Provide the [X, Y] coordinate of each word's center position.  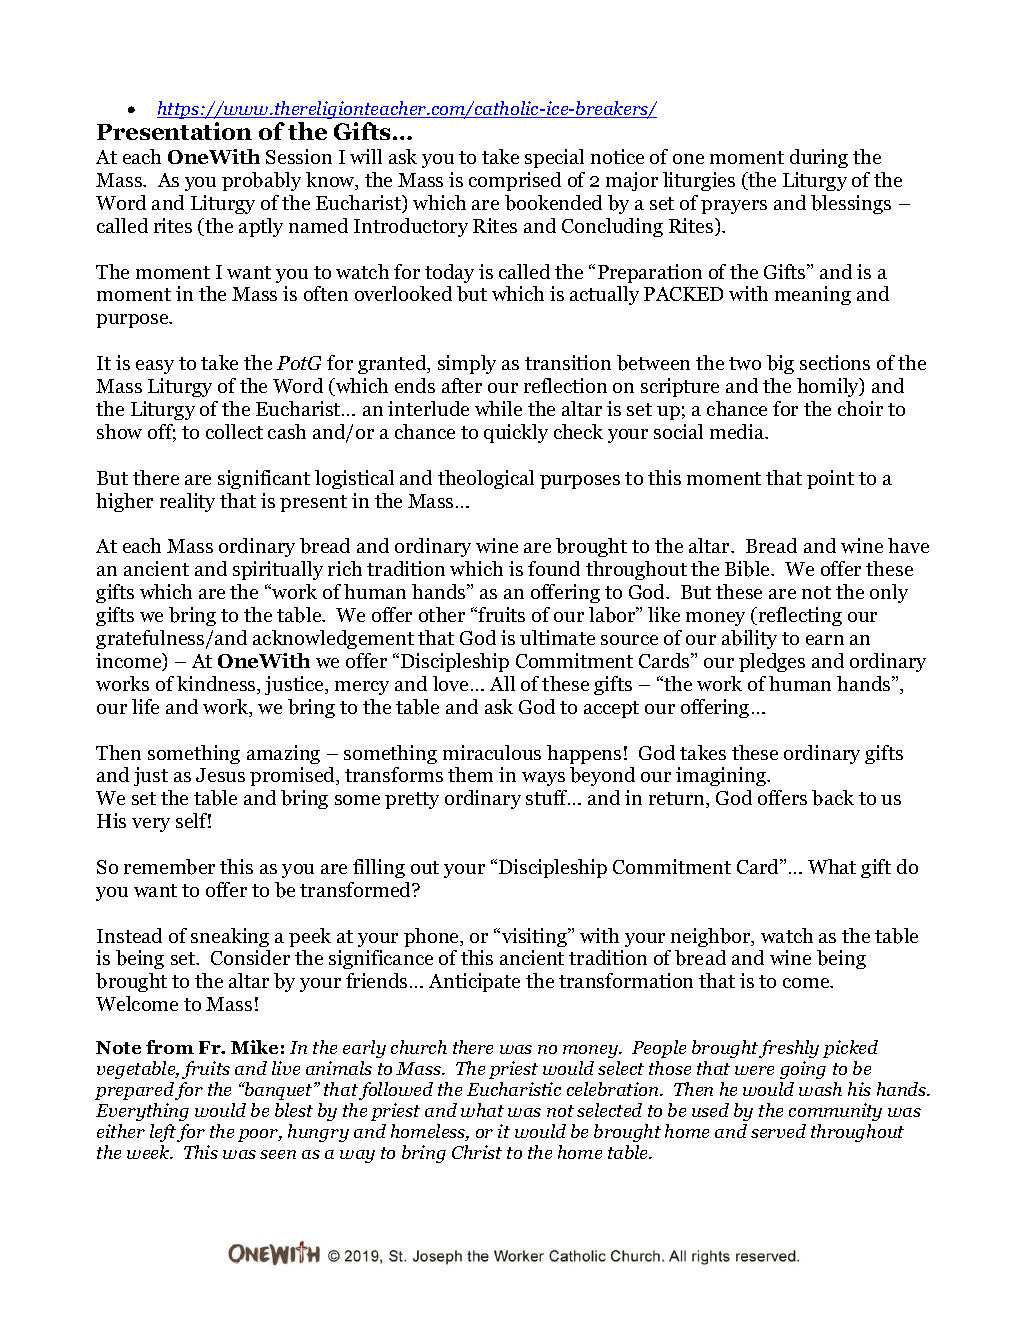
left [163, 1133]
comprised [515, 181]
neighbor [712, 937]
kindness [217, 685]
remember [169, 867]
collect [234, 431]
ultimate [557, 637]
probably [261, 181]
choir [860, 408]
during [819, 158]
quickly [516, 433]
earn [825, 640]
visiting [536, 937]
